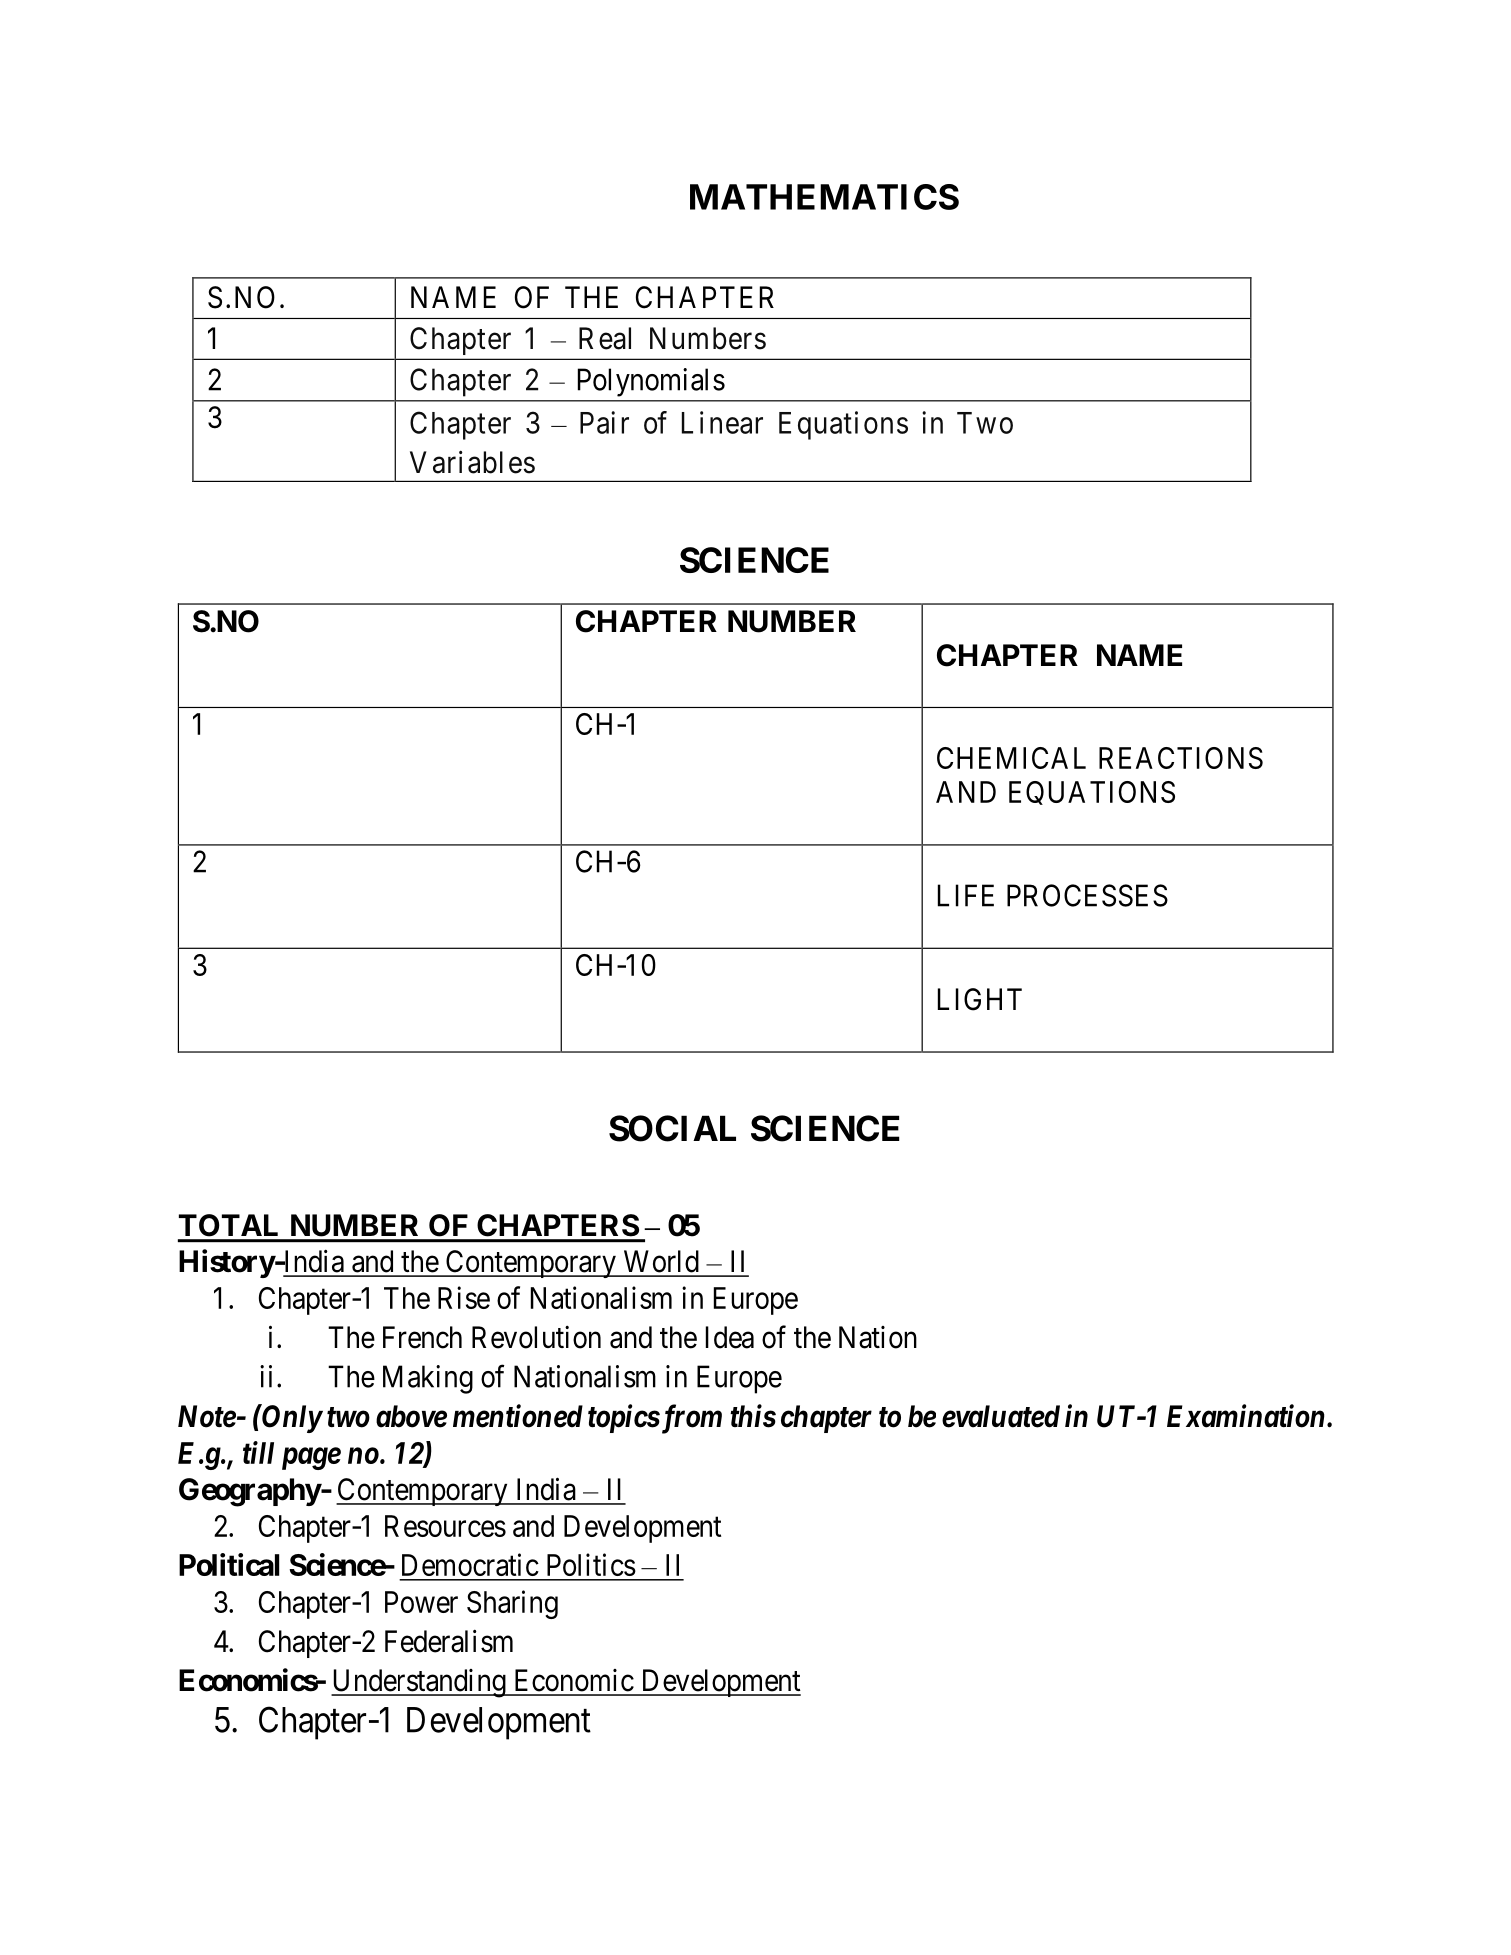 The width and height of the screenshot is (1511, 1955). I want to click on Sharing, so click(512, 1604).
